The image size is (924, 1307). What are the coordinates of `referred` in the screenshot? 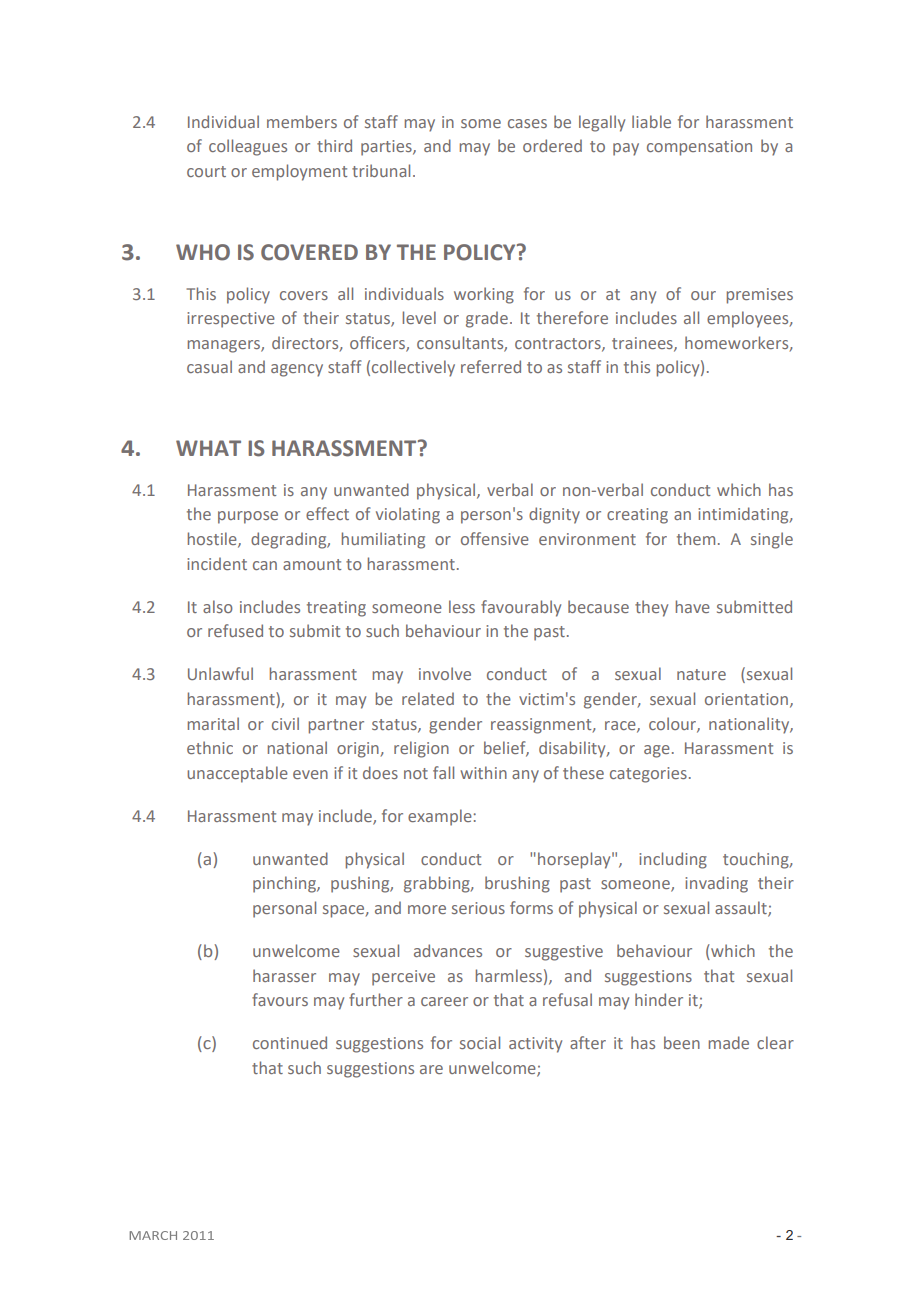 It's located at (491, 366).
